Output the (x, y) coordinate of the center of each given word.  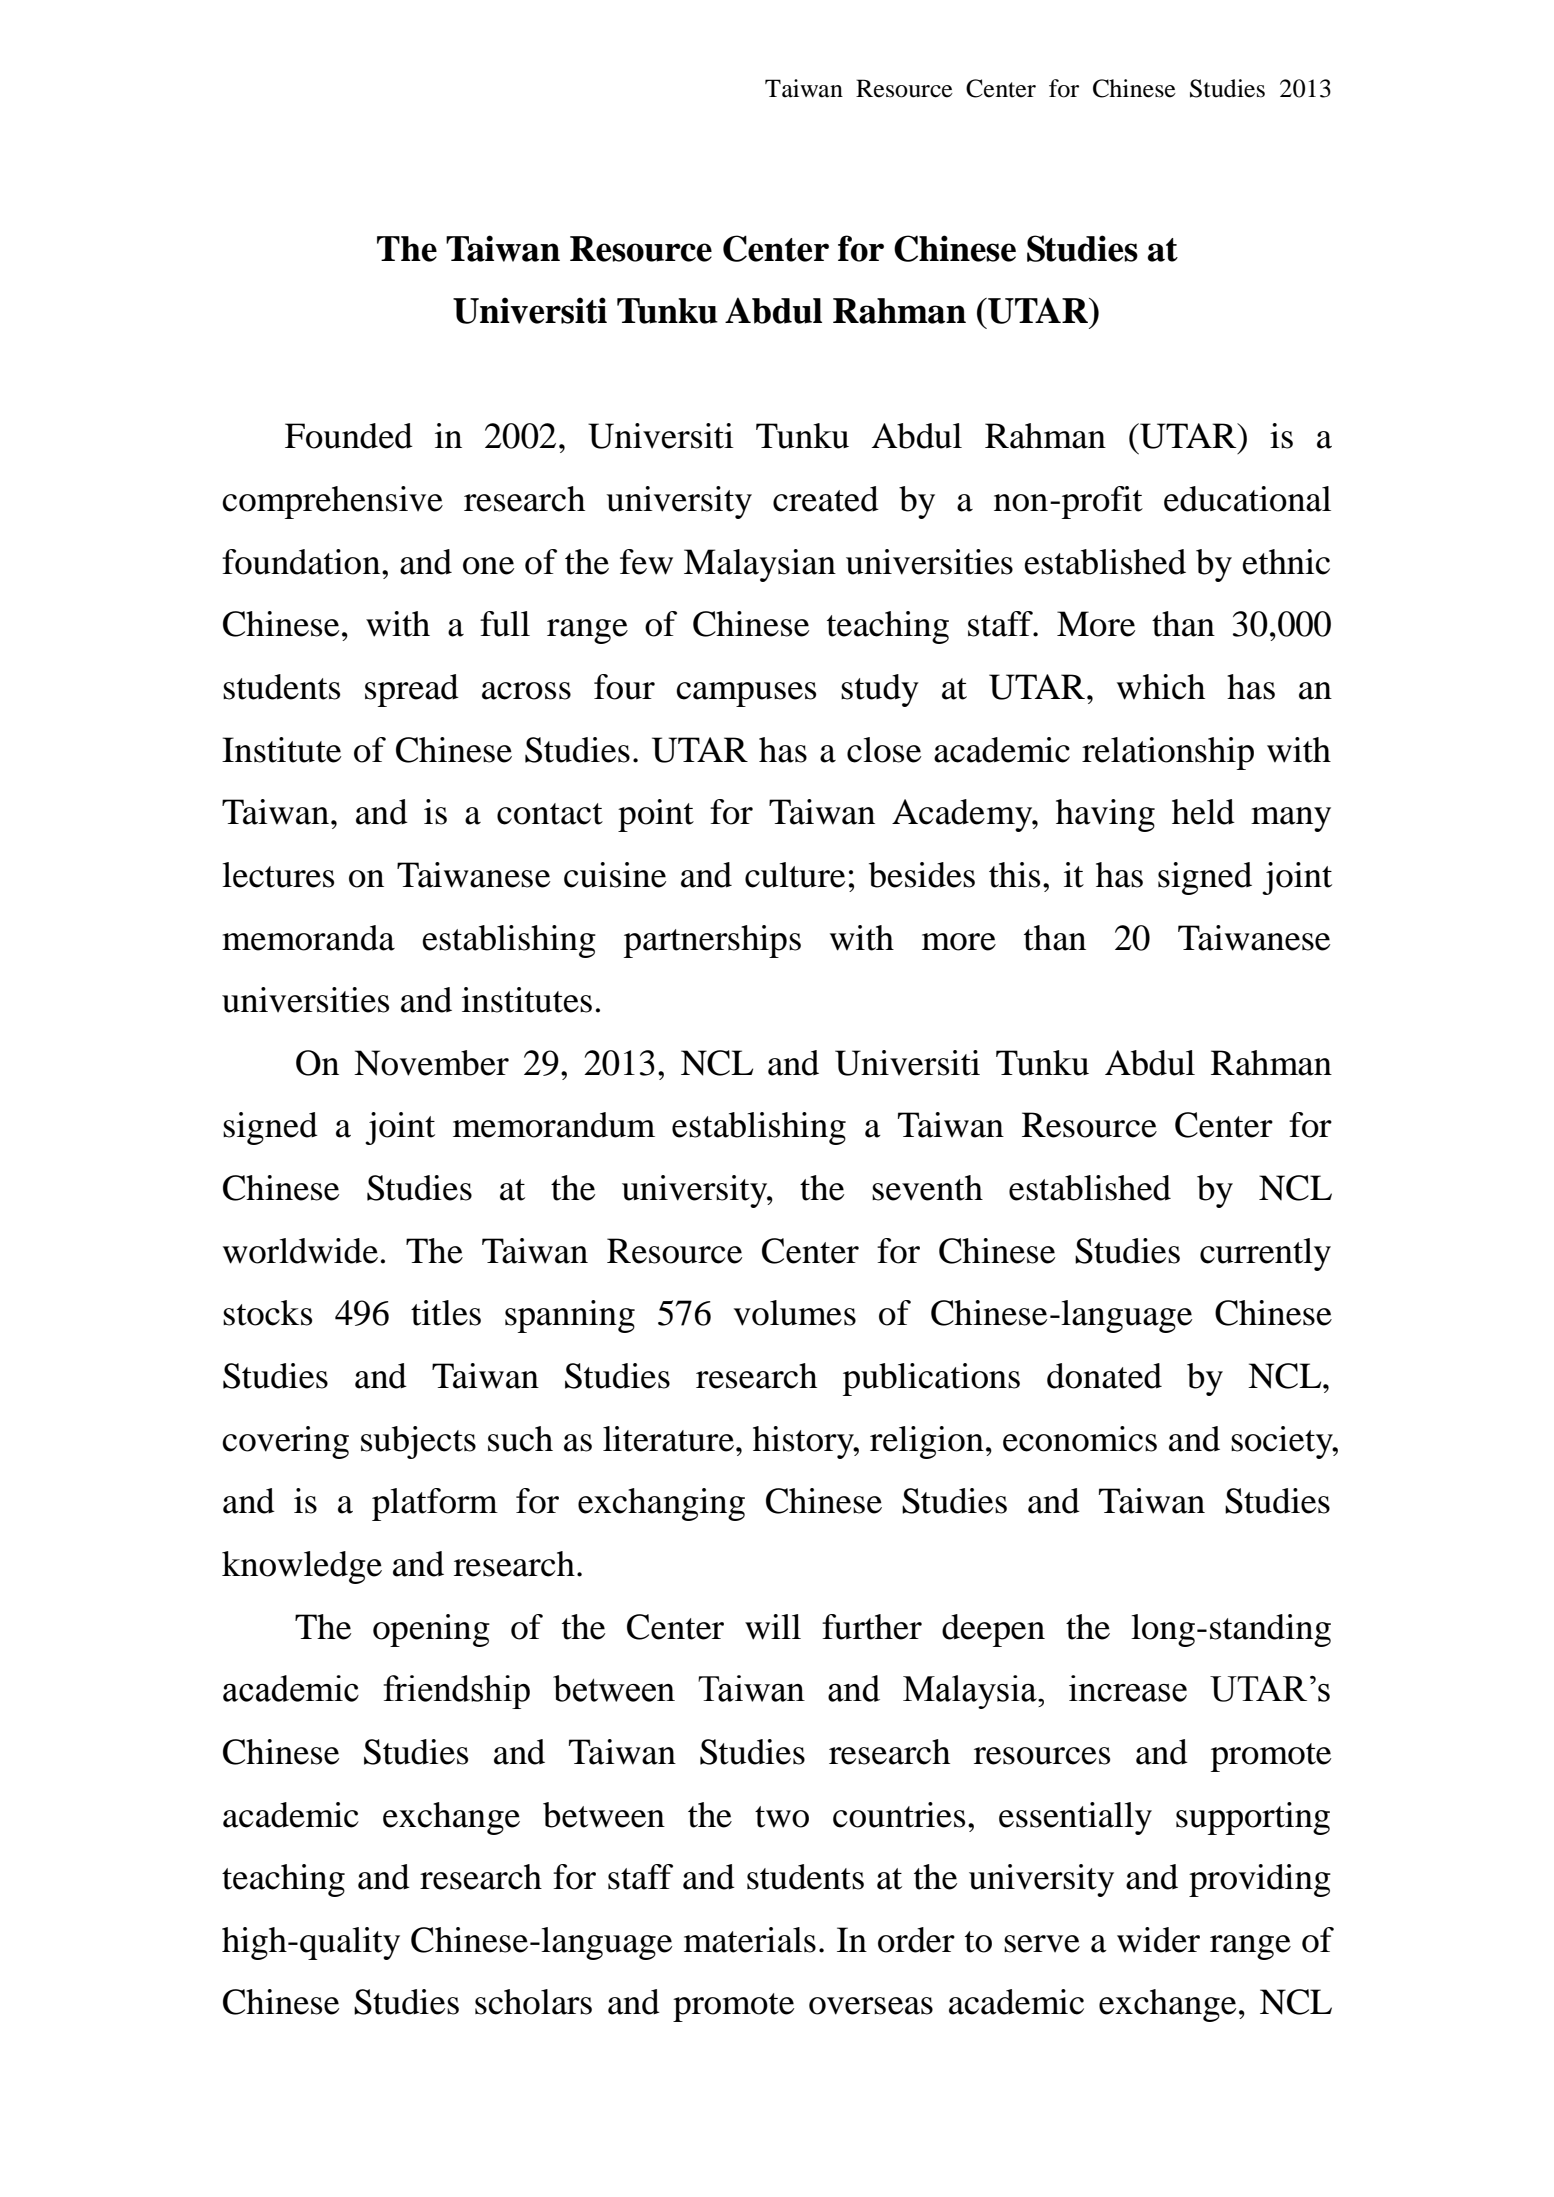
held (1203, 812)
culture (795, 875)
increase (1128, 1688)
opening (431, 1630)
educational (1247, 499)
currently (1265, 1254)
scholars (533, 2002)
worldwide (300, 1251)
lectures (278, 875)
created (826, 499)
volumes (795, 1313)
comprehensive (332, 502)
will (773, 1627)
